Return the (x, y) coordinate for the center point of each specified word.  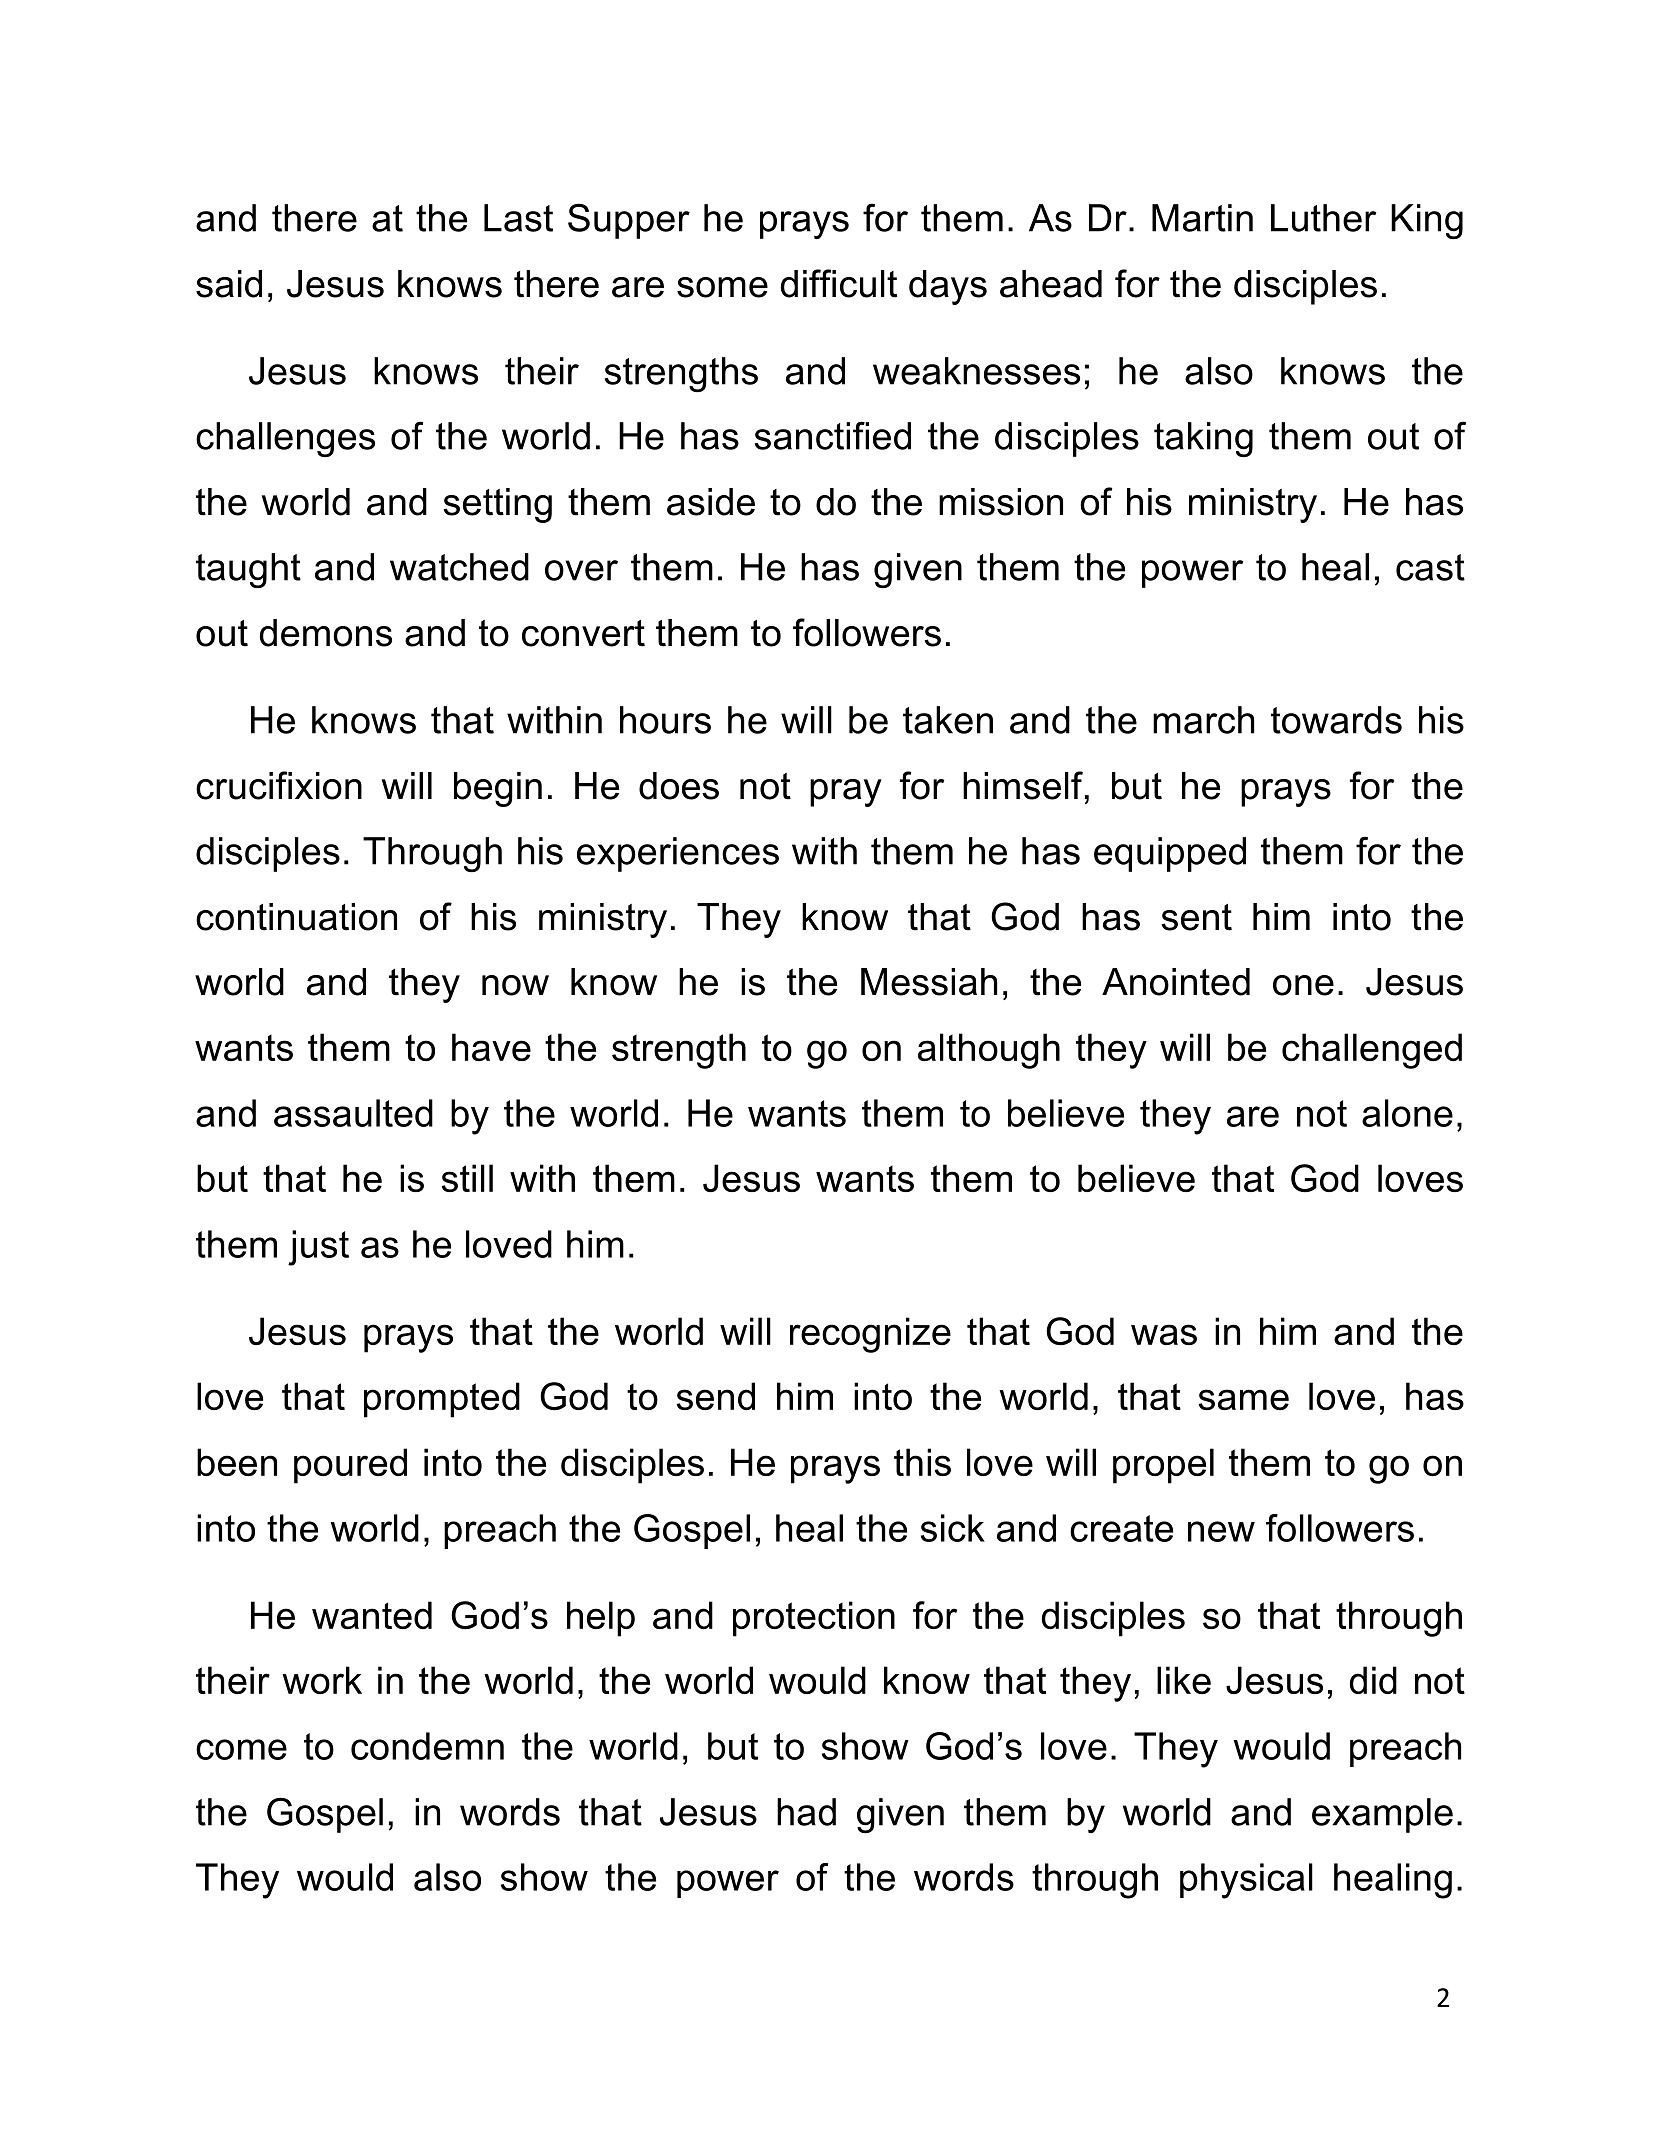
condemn (427, 1746)
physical (1246, 1881)
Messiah (929, 982)
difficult (839, 283)
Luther (1323, 218)
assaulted (353, 1113)
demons (326, 633)
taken (948, 720)
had (806, 1812)
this (922, 1462)
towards (1336, 720)
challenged (1372, 1051)
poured (350, 1466)
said (229, 284)
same (1243, 1399)
